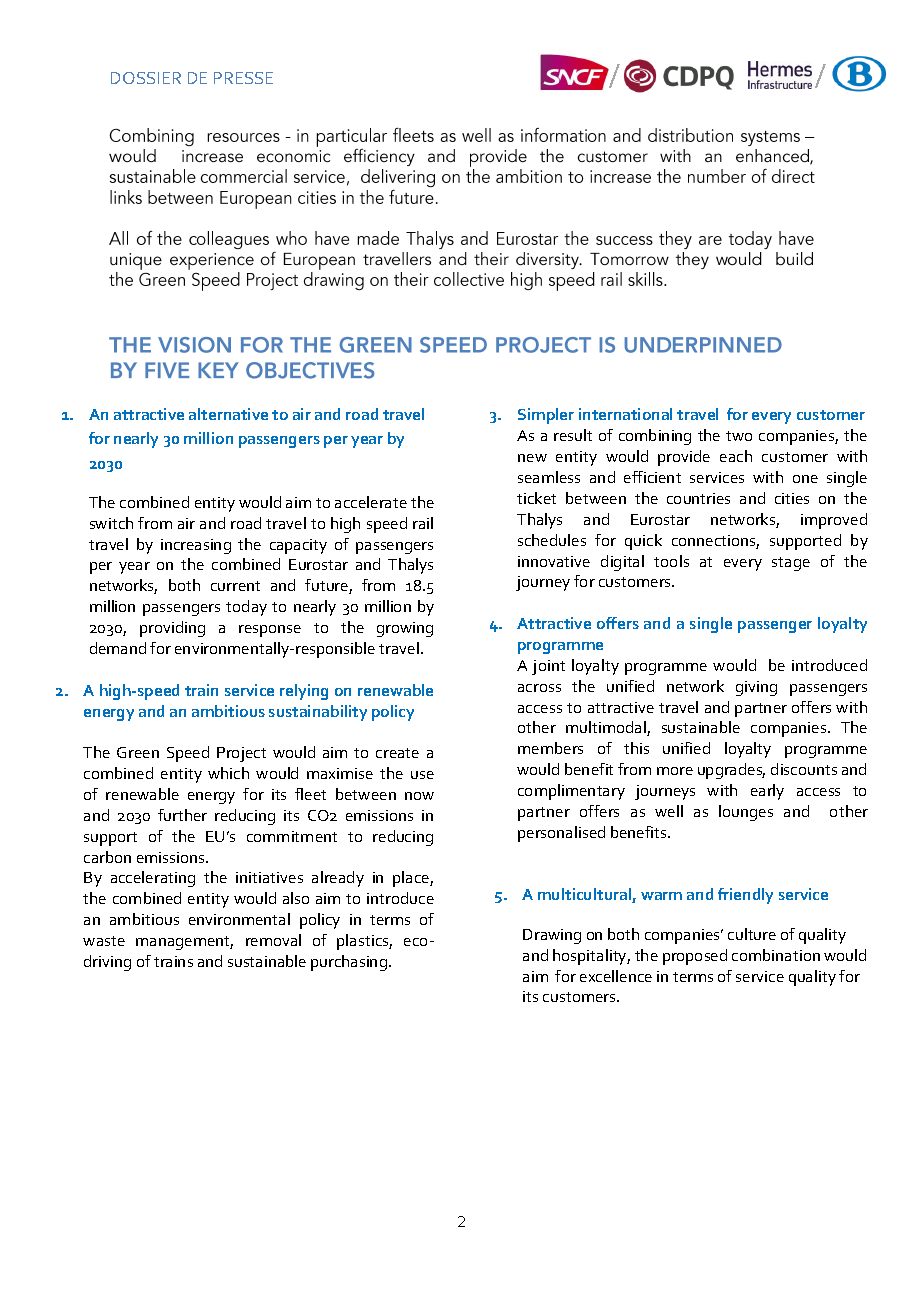  Describe the element at coordinates (792, 498) in the image. I see `cities` at that location.
